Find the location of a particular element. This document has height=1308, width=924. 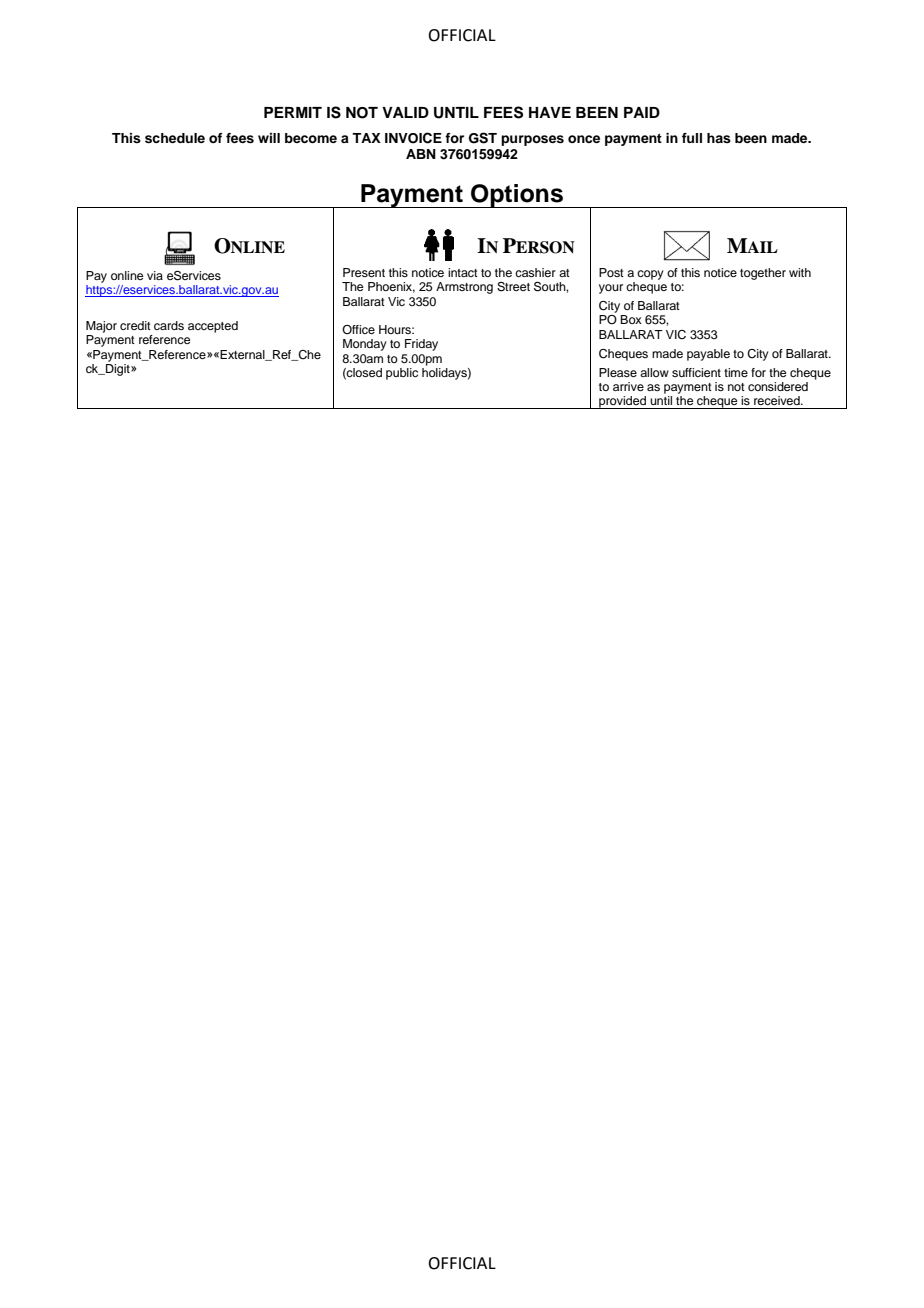

full is located at coordinates (692, 138).
